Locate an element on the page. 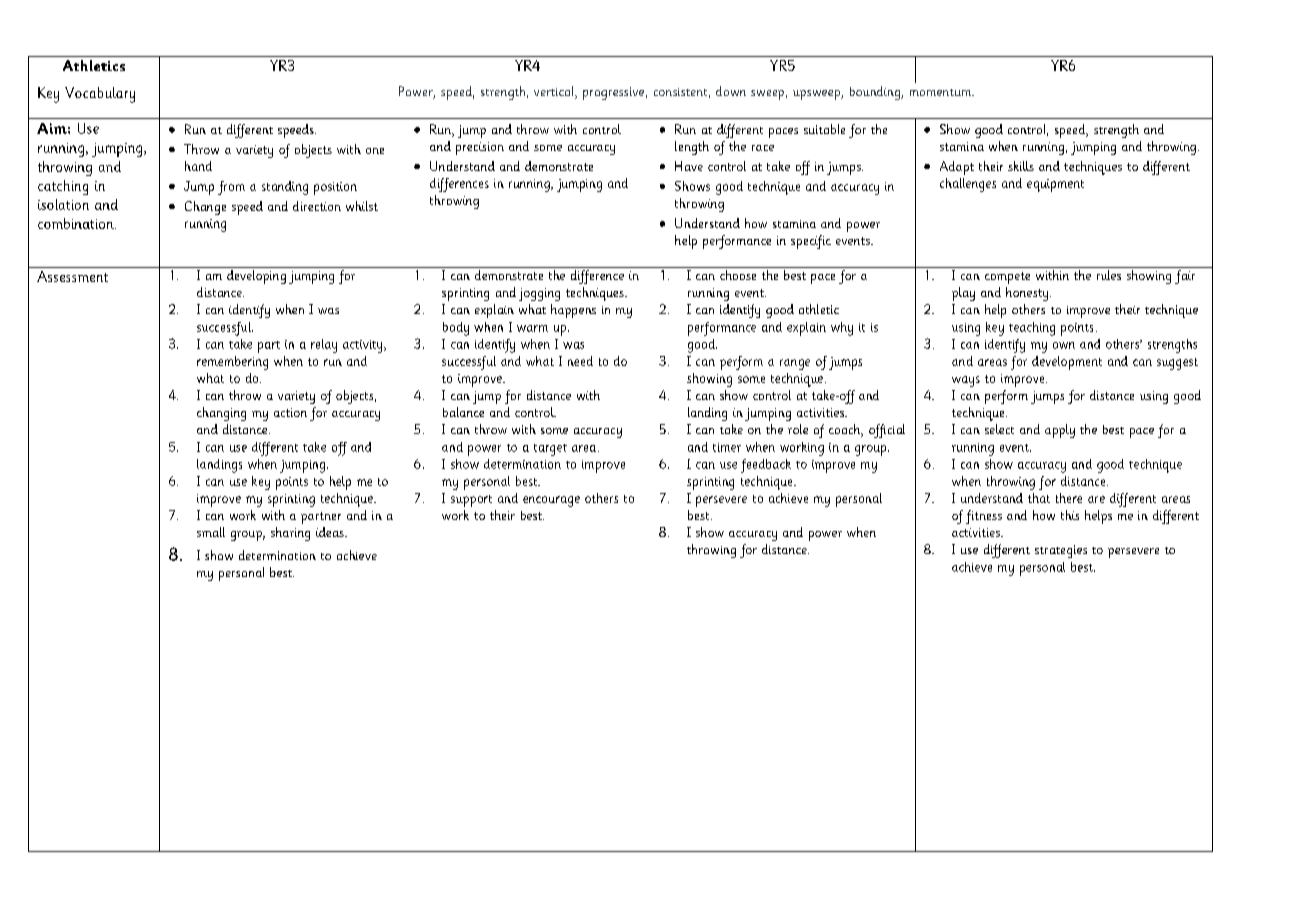 This image has height=924, width=1308. small is located at coordinates (211, 532).
